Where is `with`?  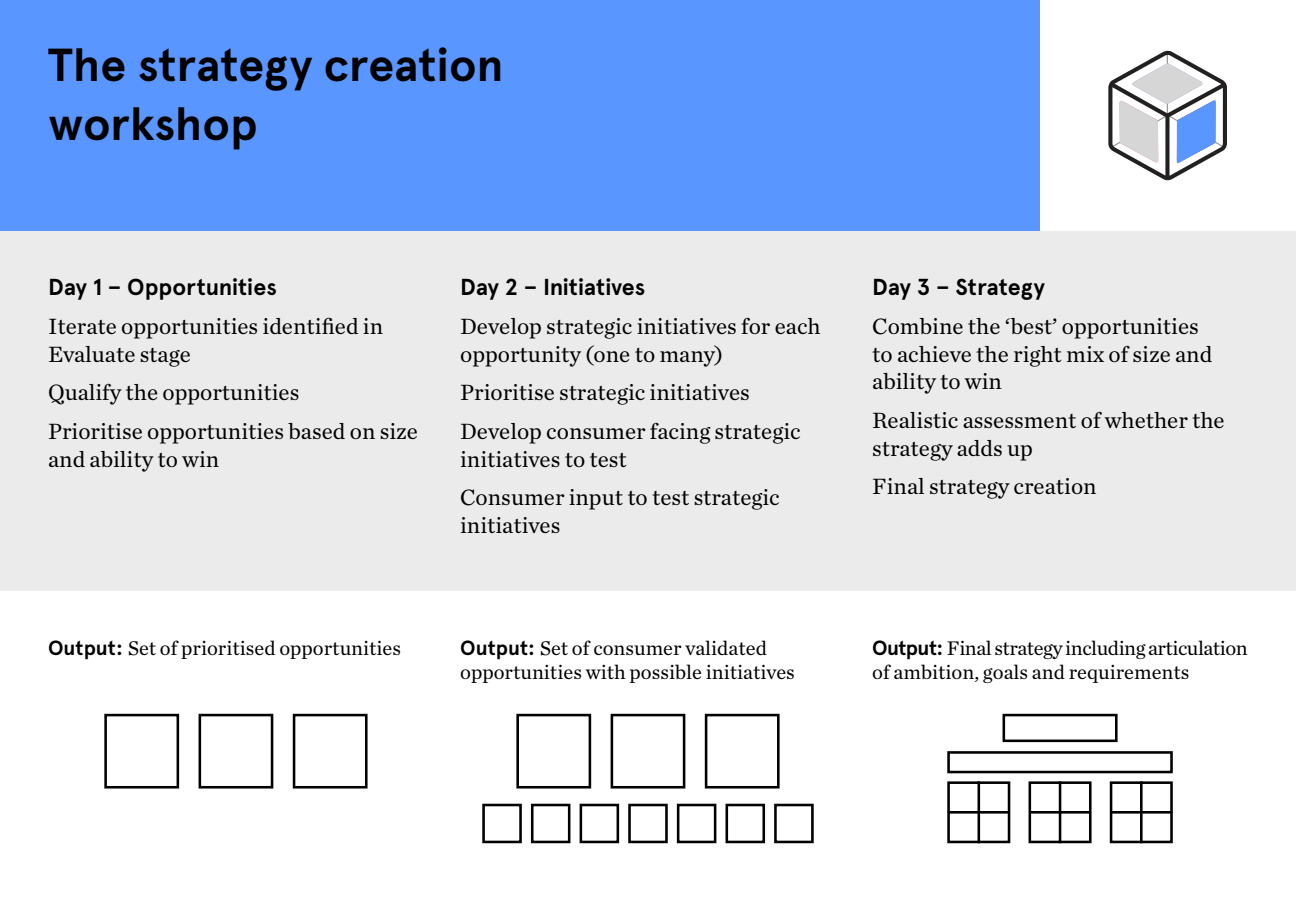 with is located at coordinates (606, 671).
